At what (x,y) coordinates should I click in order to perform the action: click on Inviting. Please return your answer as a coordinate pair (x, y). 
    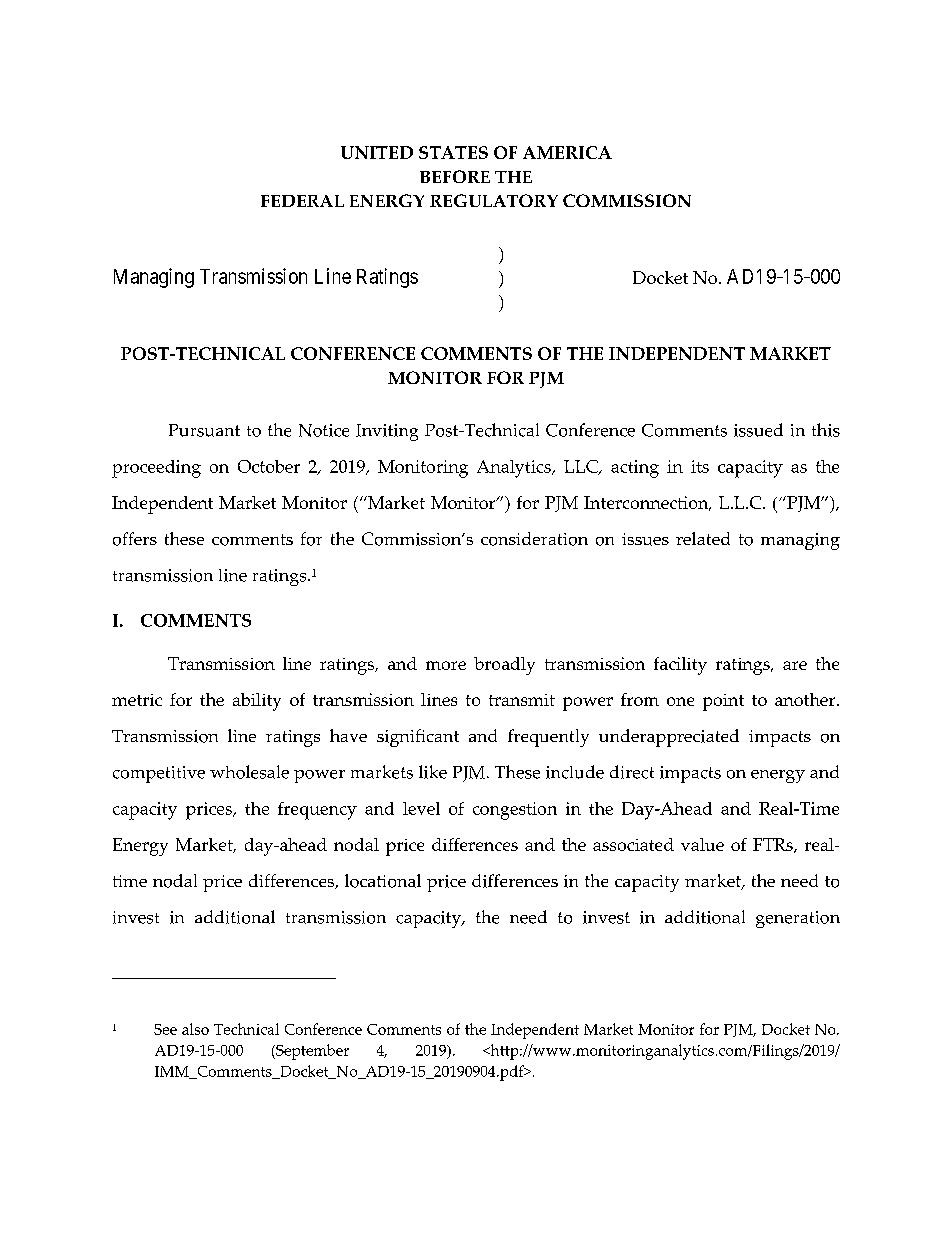
    Looking at the image, I should click on (387, 432).
